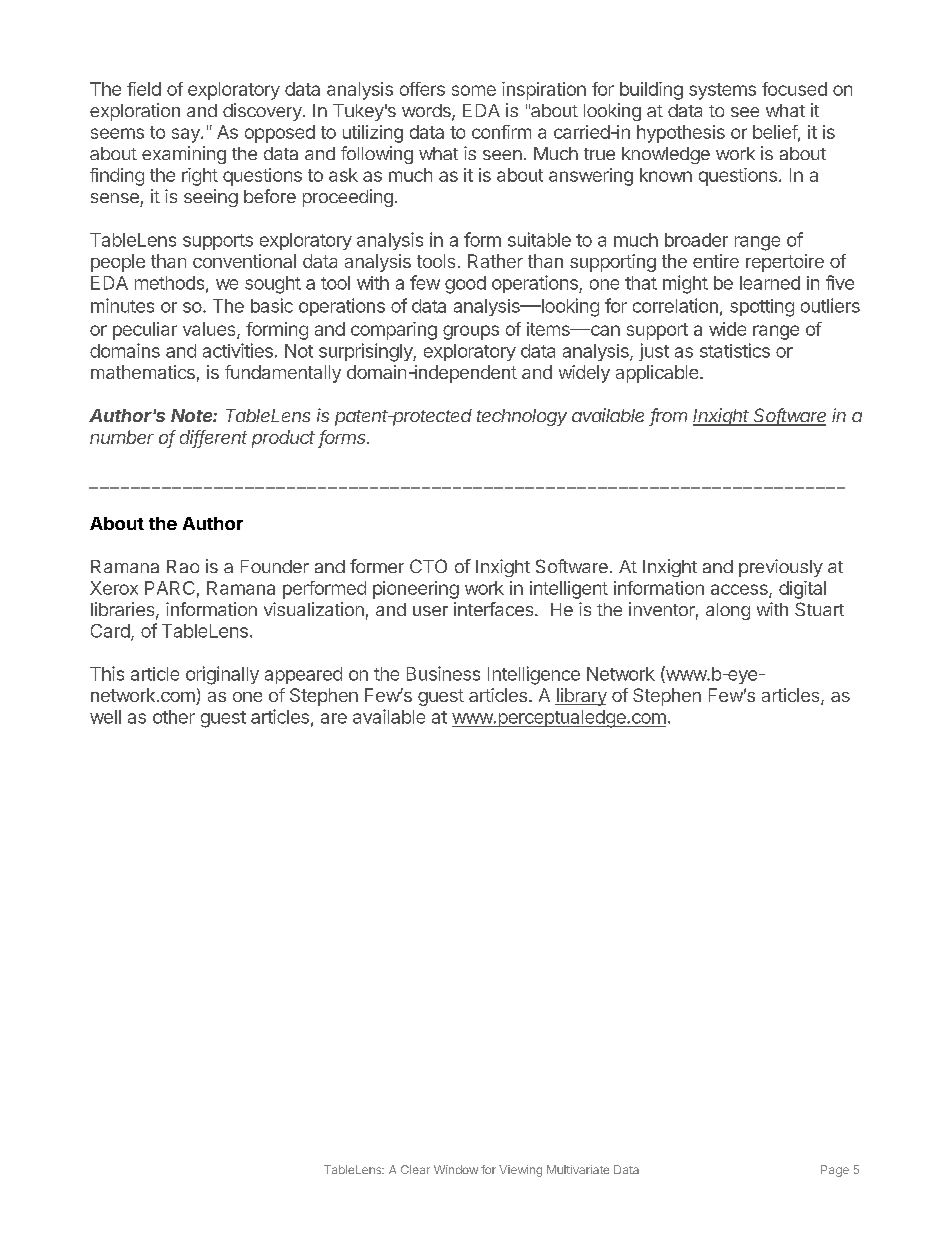 The height and width of the image is (1233, 952). Describe the element at coordinates (781, 568) in the image. I see `previously` at that location.
